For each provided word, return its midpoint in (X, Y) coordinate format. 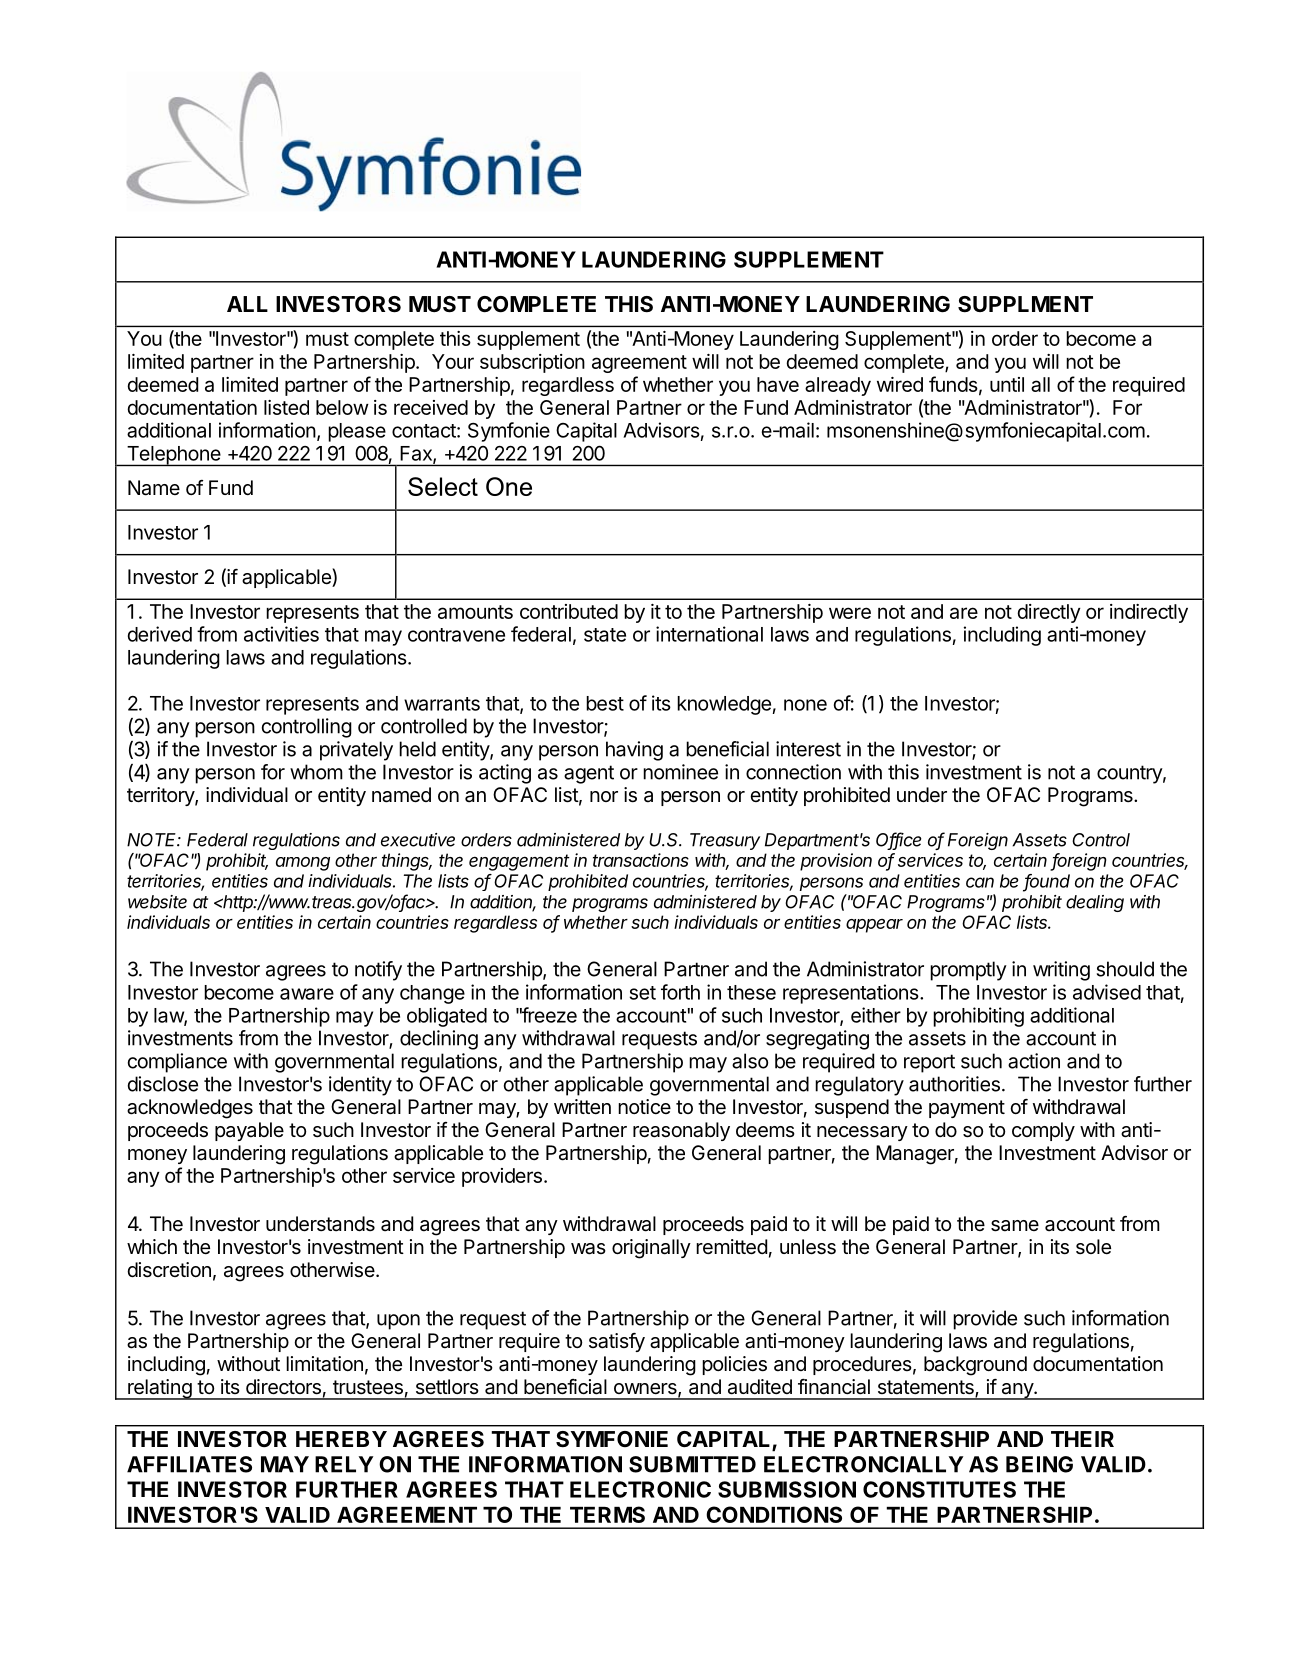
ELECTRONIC (640, 1489)
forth (680, 992)
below (342, 407)
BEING (1039, 1464)
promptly (968, 971)
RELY (344, 1464)
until (1007, 384)
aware (307, 994)
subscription (532, 363)
